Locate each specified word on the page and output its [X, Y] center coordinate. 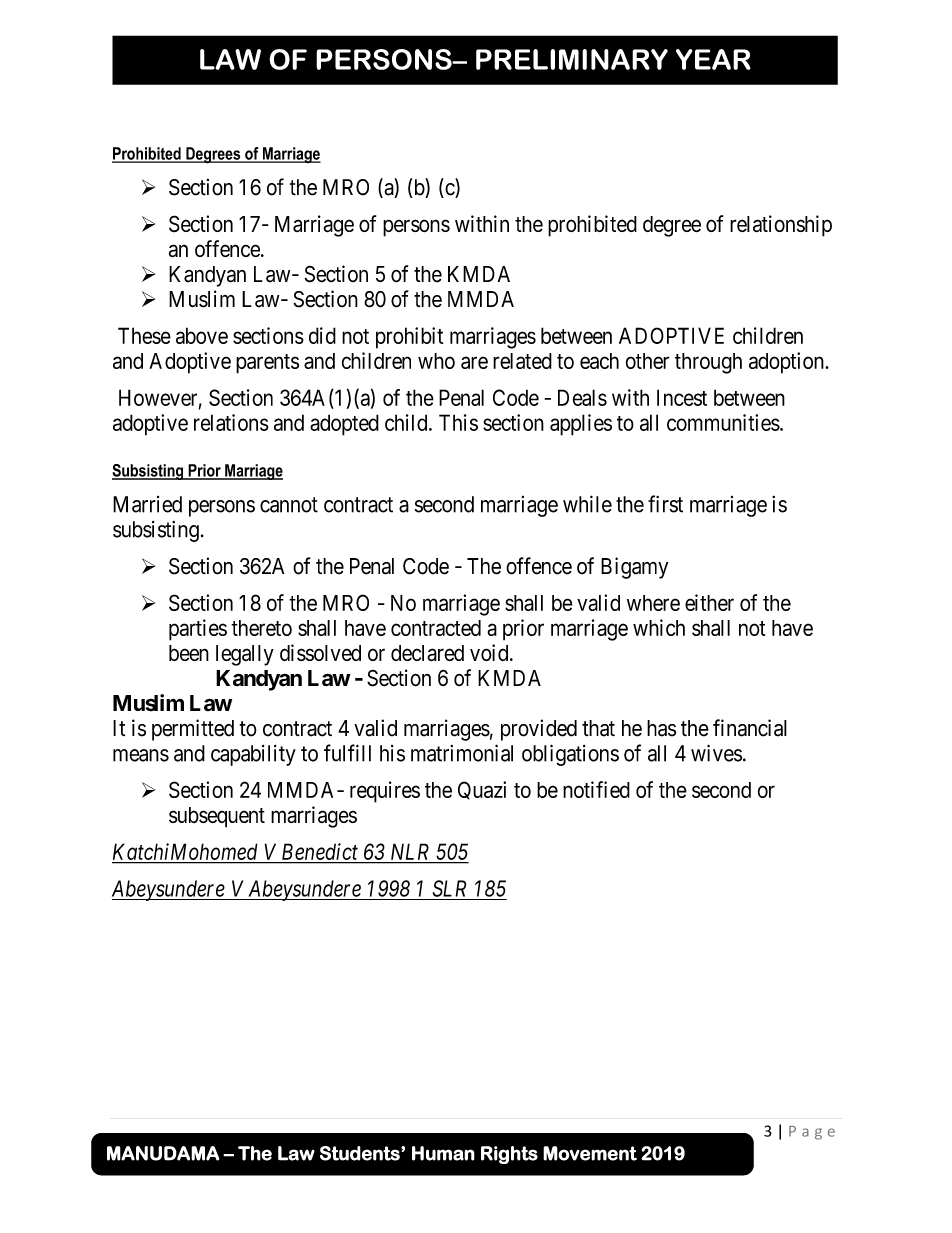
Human [443, 1153]
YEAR [713, 59]
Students [361, 1153]
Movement [590, 1153]
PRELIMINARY [572, 59]
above [202, 335]
